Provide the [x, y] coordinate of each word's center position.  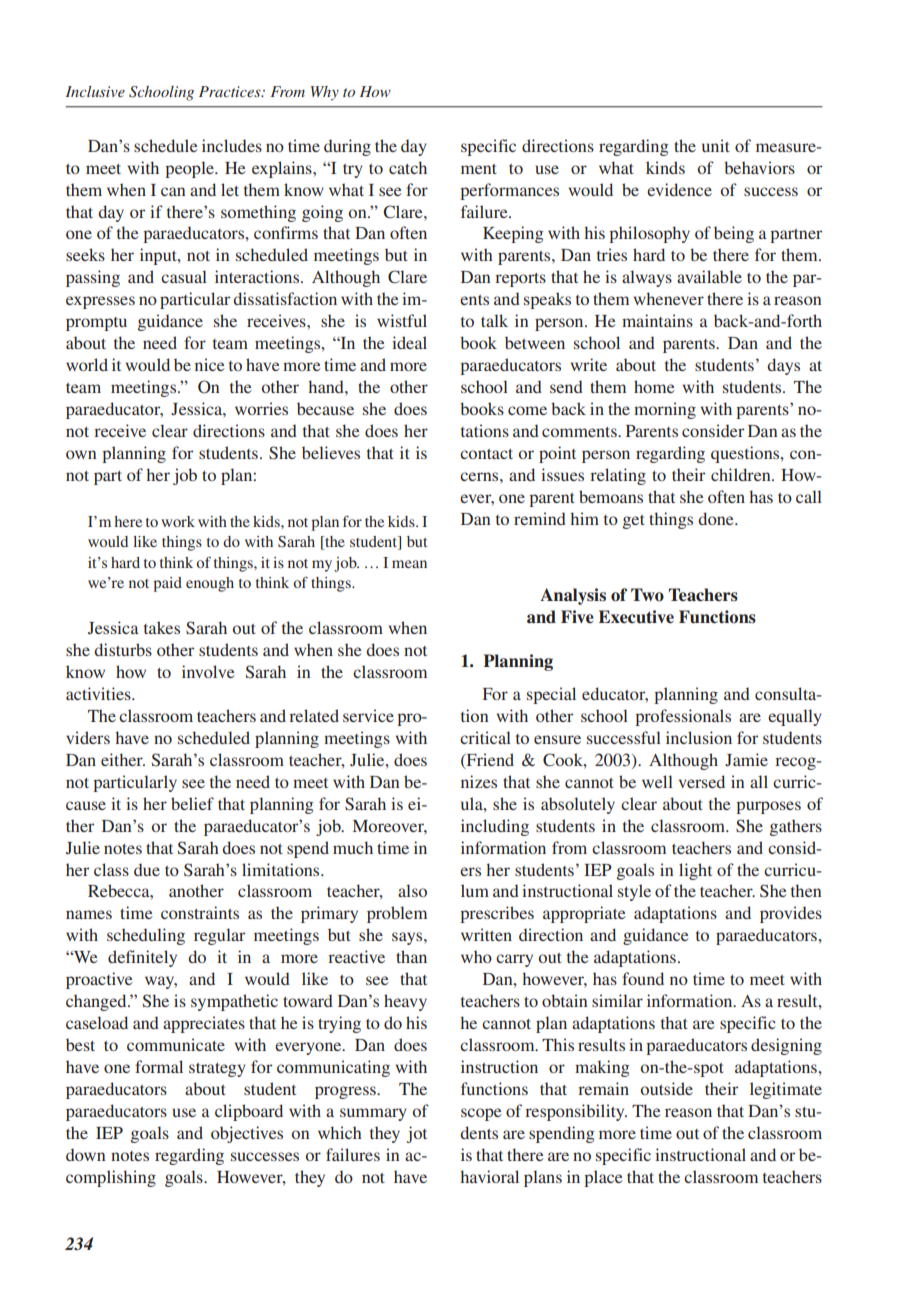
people [190, 169]
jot [417, 1134]
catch [408, 167]
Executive [636, 617]
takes [162, 627]
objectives [247, 1134]
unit [716, 145]
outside [667, 1088]
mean [409, 564]
